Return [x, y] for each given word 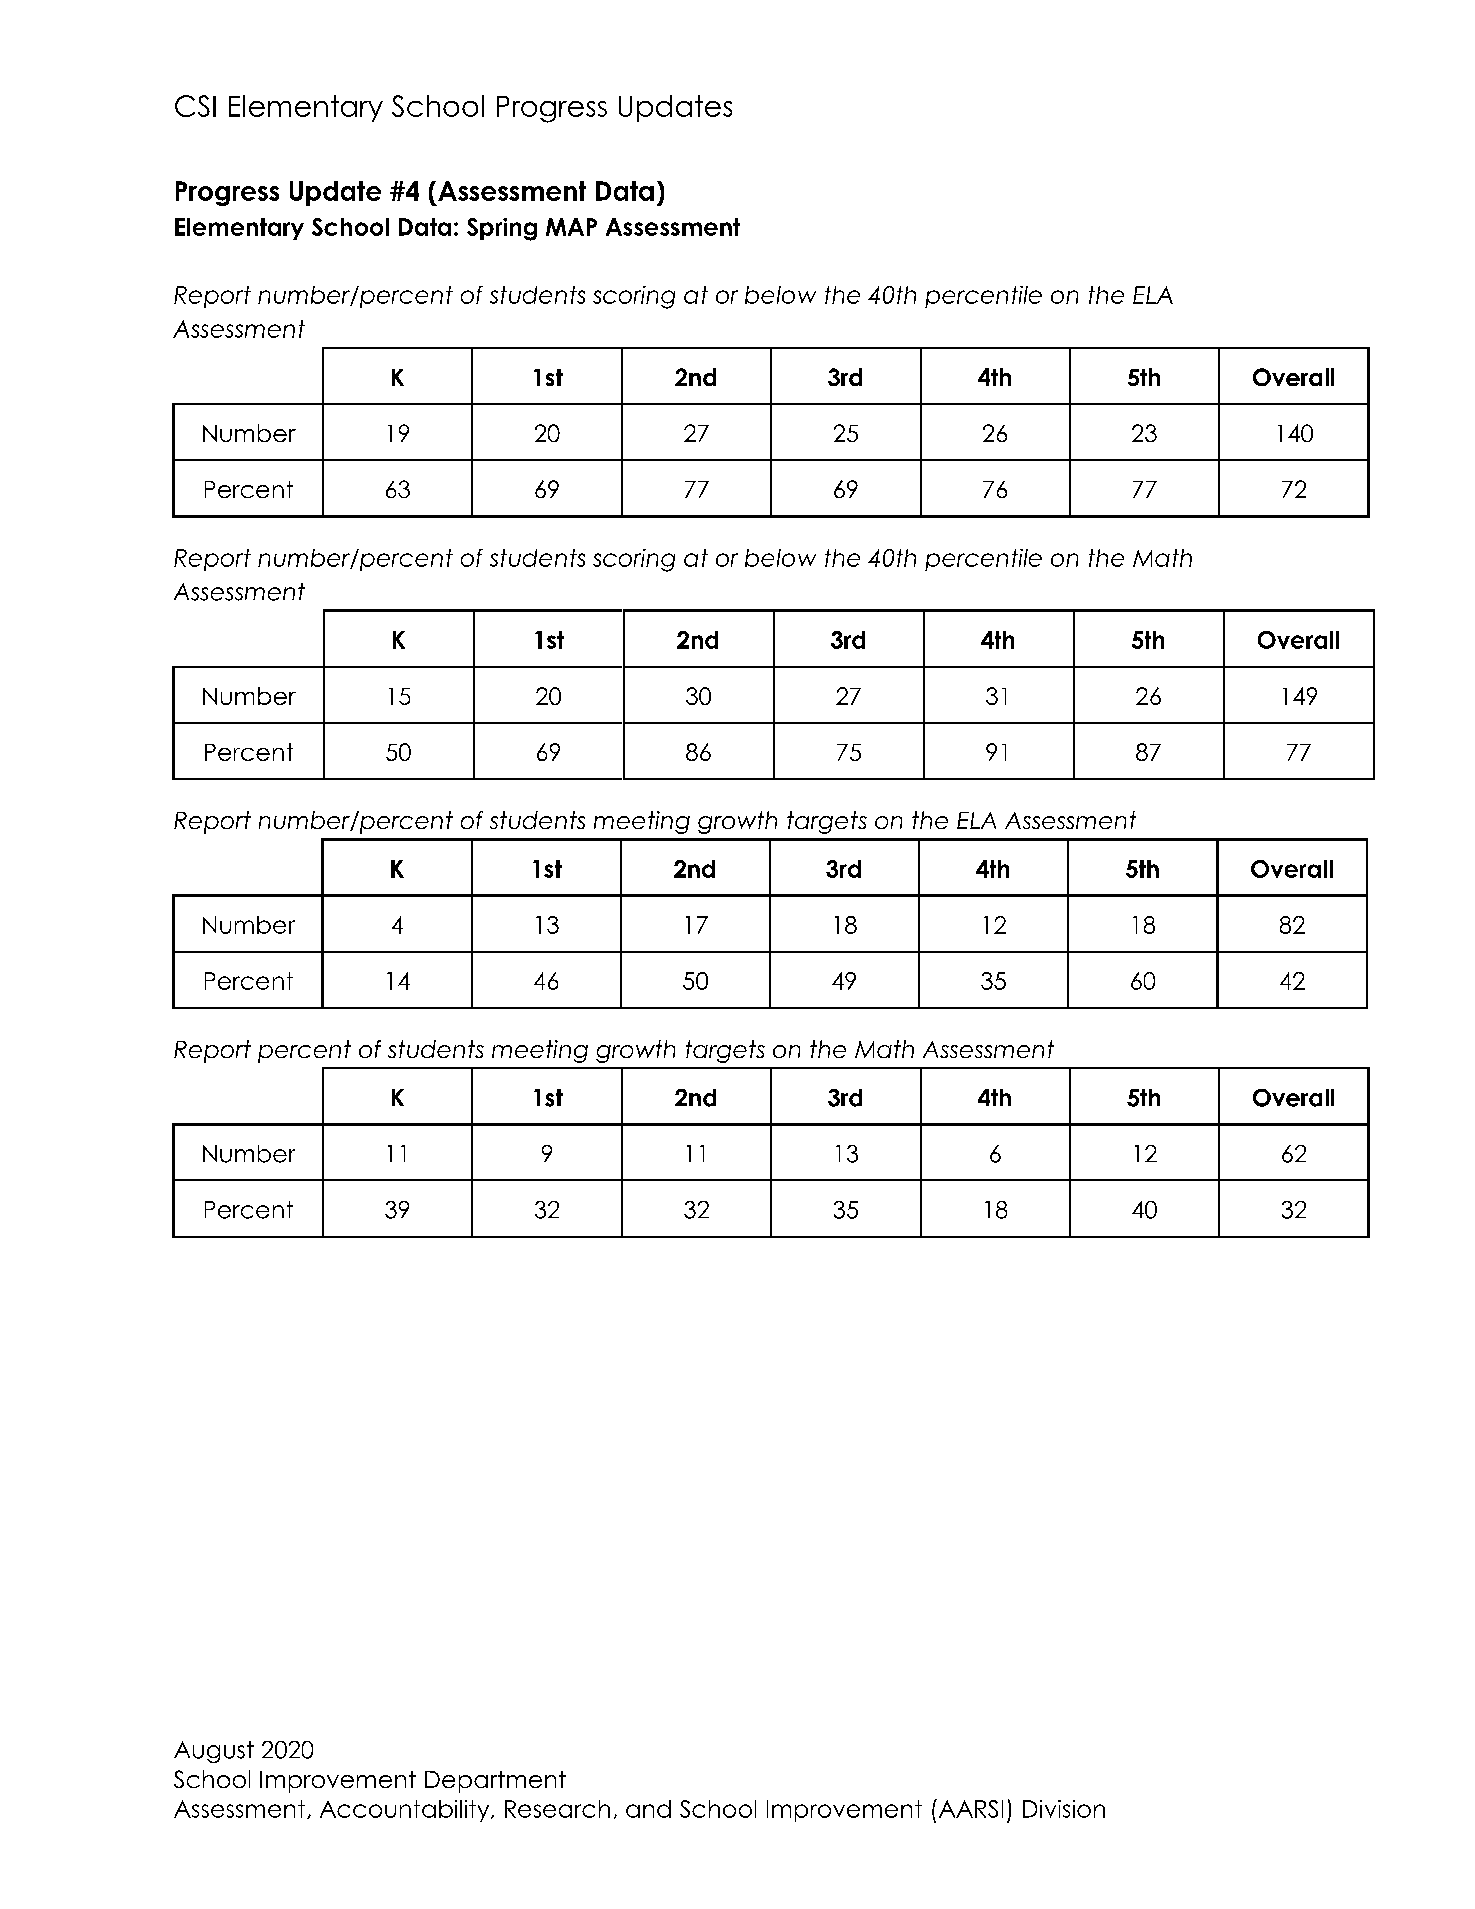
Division [1064, 1809]
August [214, 1752]
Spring [502, 229]
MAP [571, 227]
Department [495, 1782]
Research [557, 1809]
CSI [195, 106]
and [648, 1809]
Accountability [406, 1811]
